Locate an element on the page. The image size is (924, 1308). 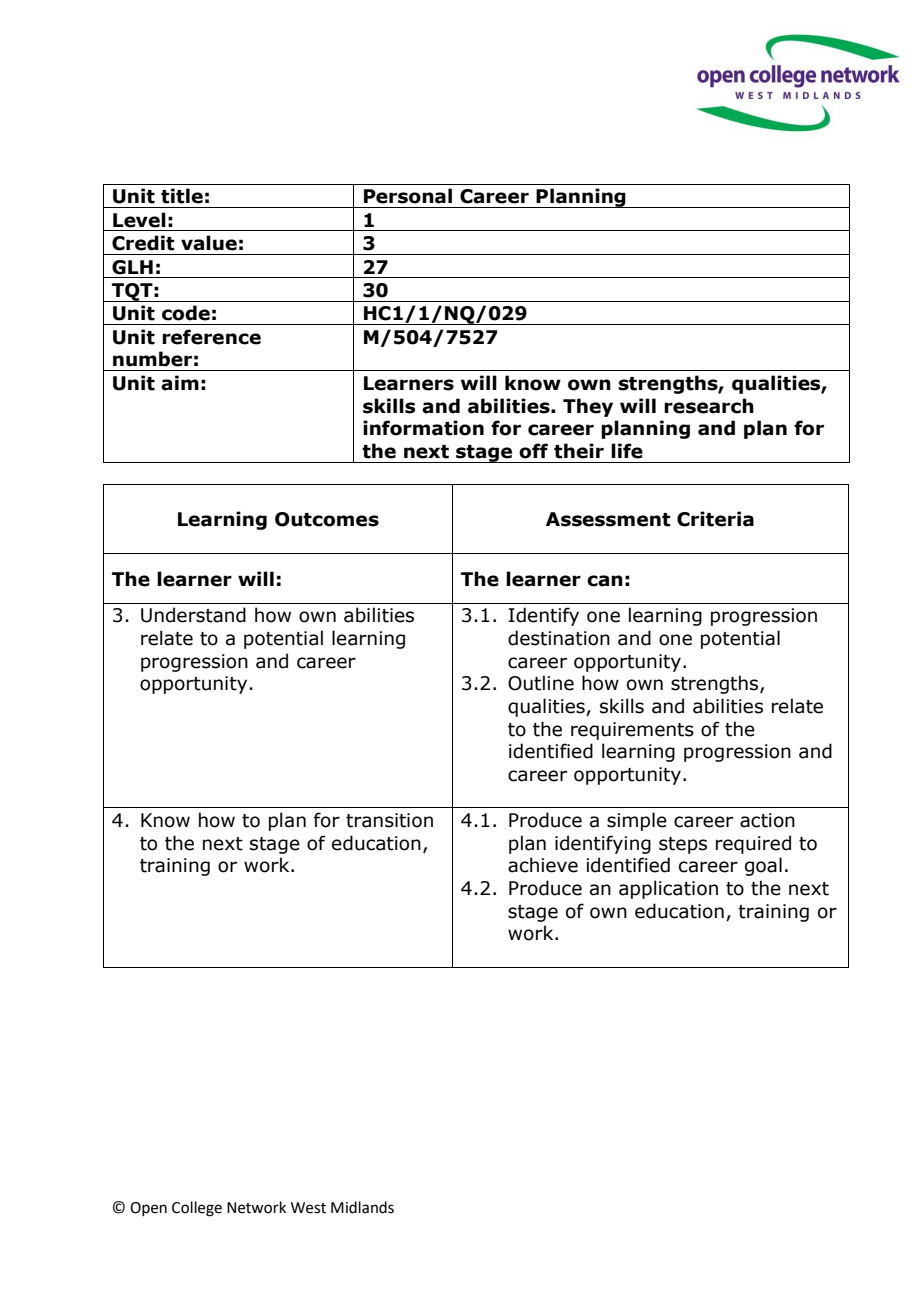
value is located at coordinates (209, 243).
